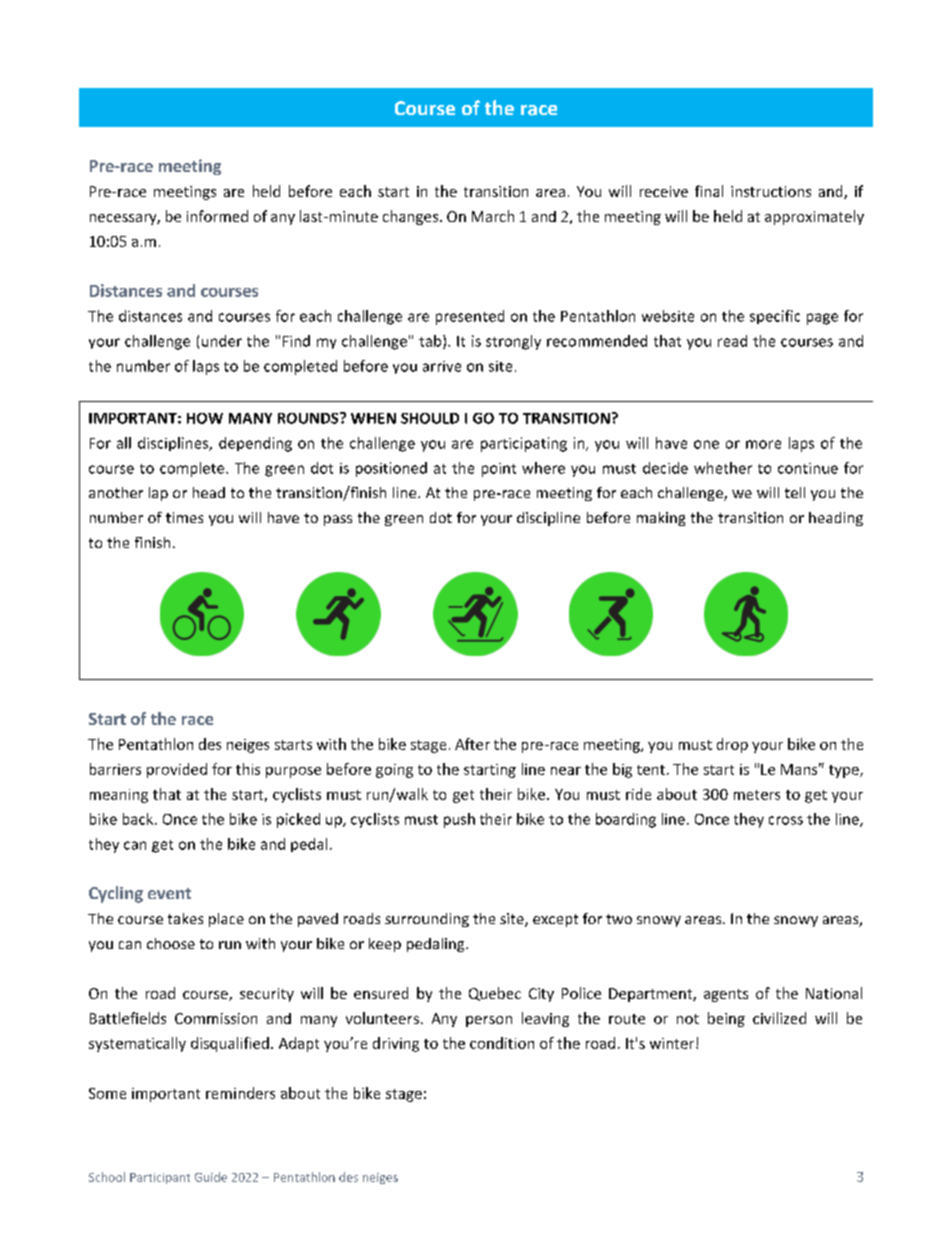 This screenshot has width=952, height=1233. Describe the element at coordinates (771, 191) in the screenshot. I see `instructions` at that location.
